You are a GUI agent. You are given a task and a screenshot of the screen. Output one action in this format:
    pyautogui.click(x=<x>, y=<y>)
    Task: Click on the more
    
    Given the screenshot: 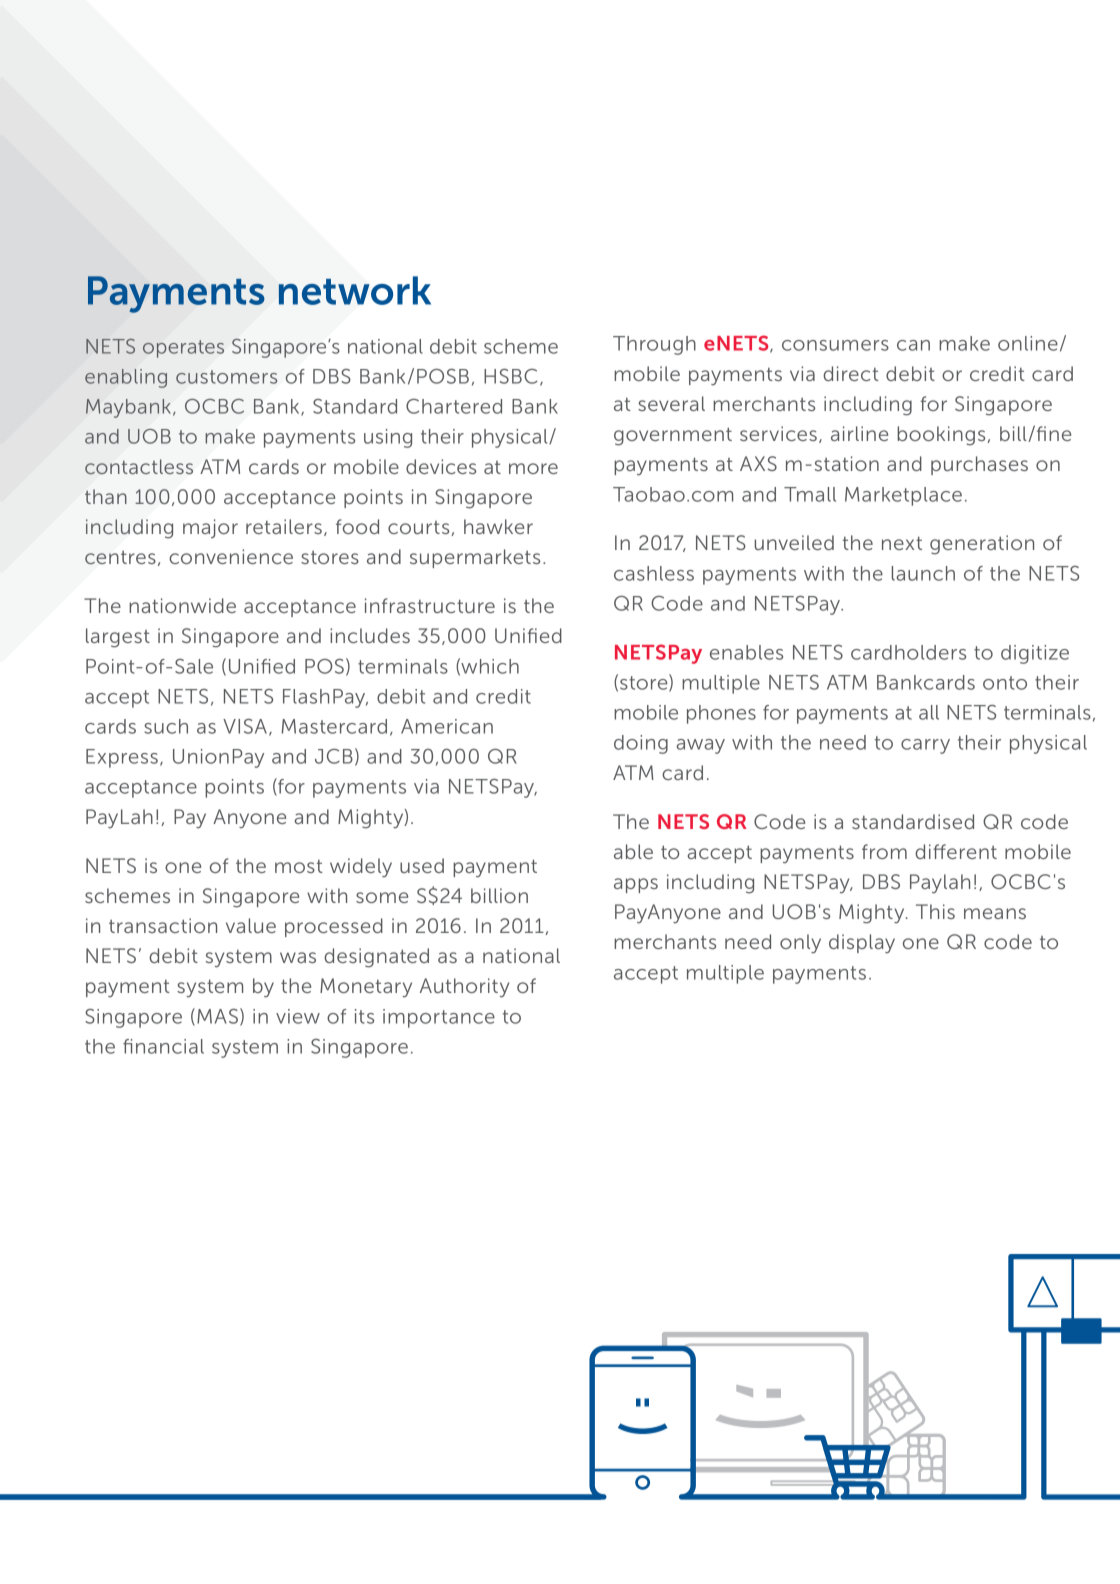 What is the action you would take?
    pyautogui.click(x=533, y=468)
